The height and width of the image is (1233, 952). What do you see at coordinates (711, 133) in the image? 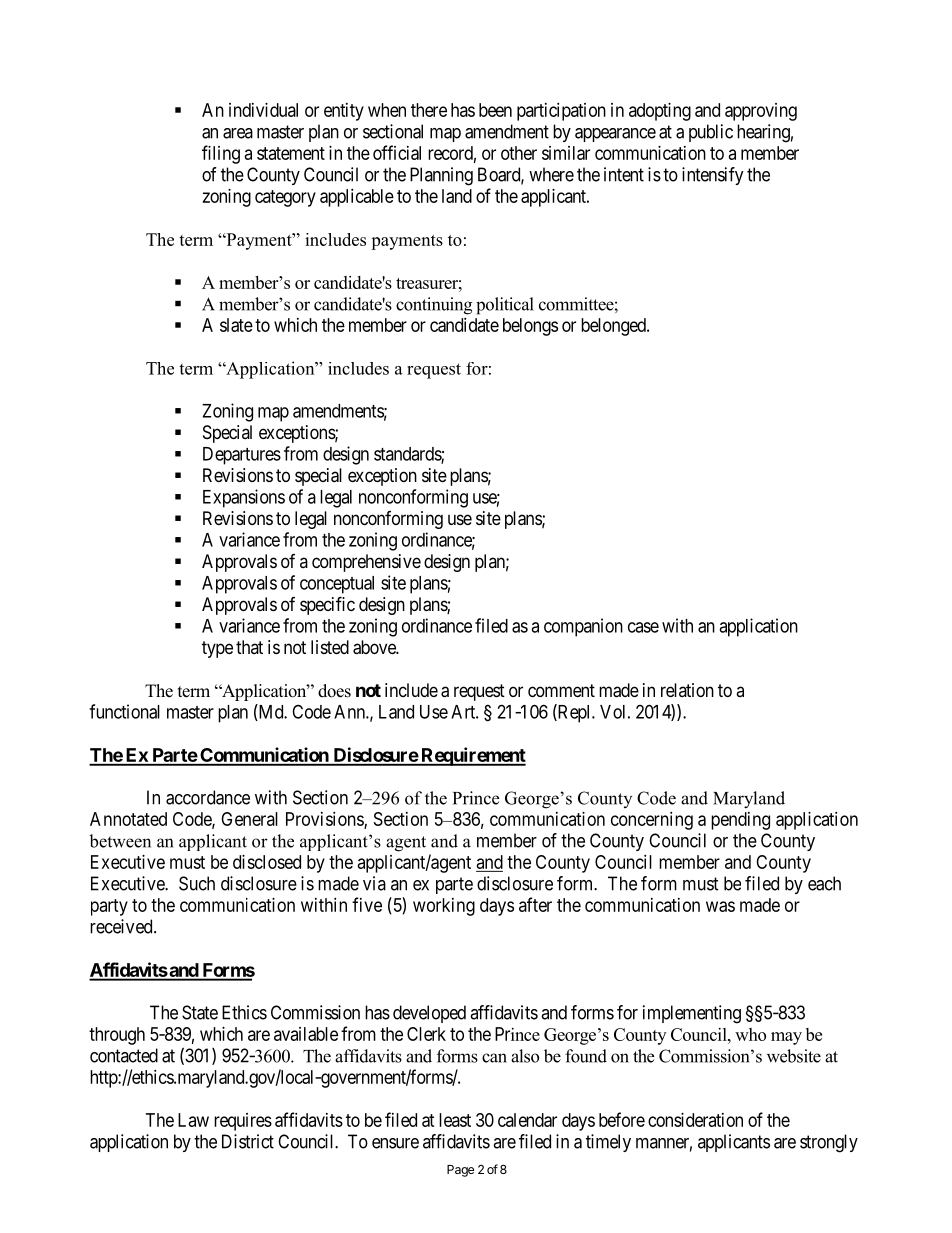
I see `public` at bounding box center [711, 133].
